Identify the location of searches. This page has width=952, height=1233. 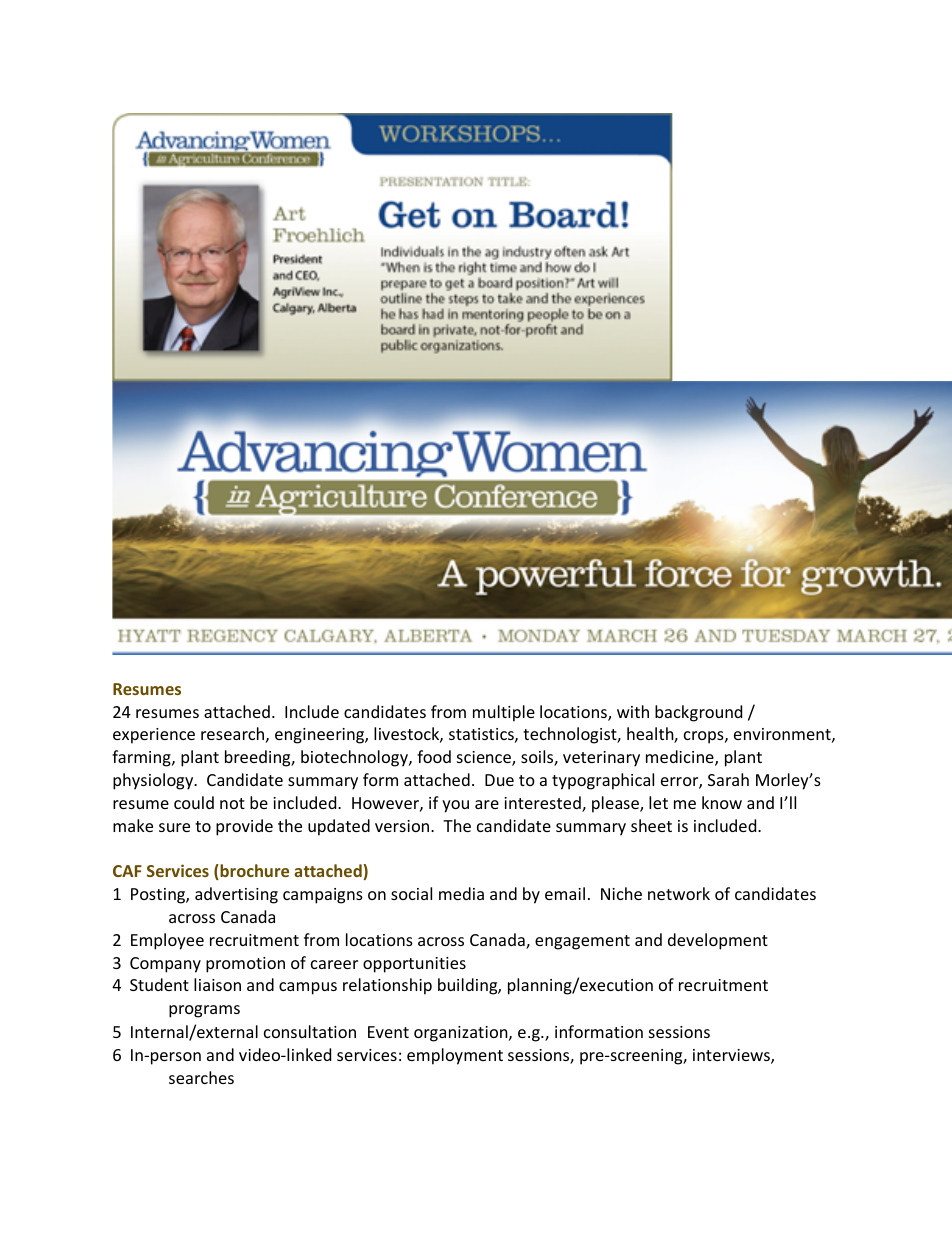
(201, 1077).
